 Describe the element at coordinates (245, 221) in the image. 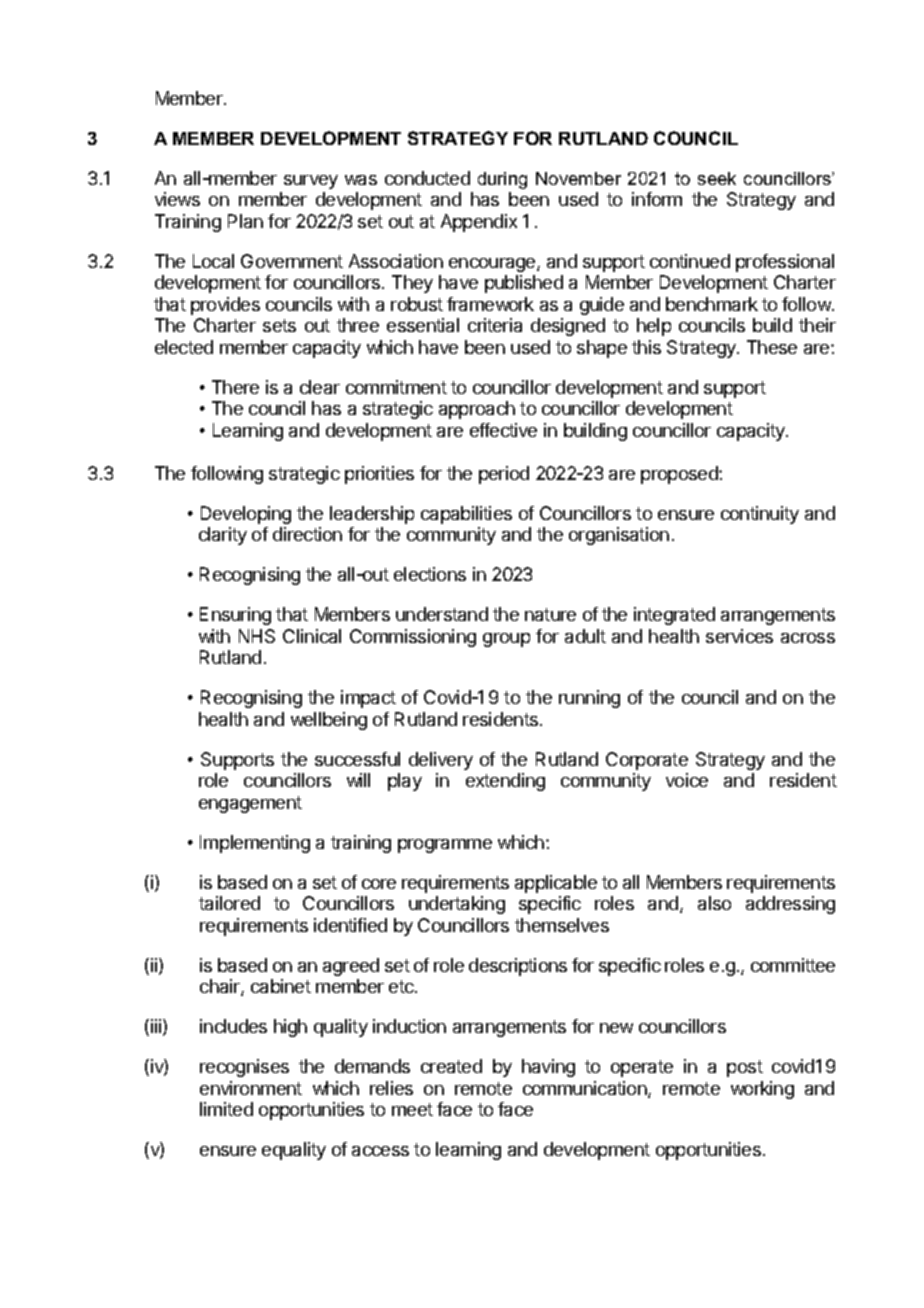

I see `Plan` at that location.
